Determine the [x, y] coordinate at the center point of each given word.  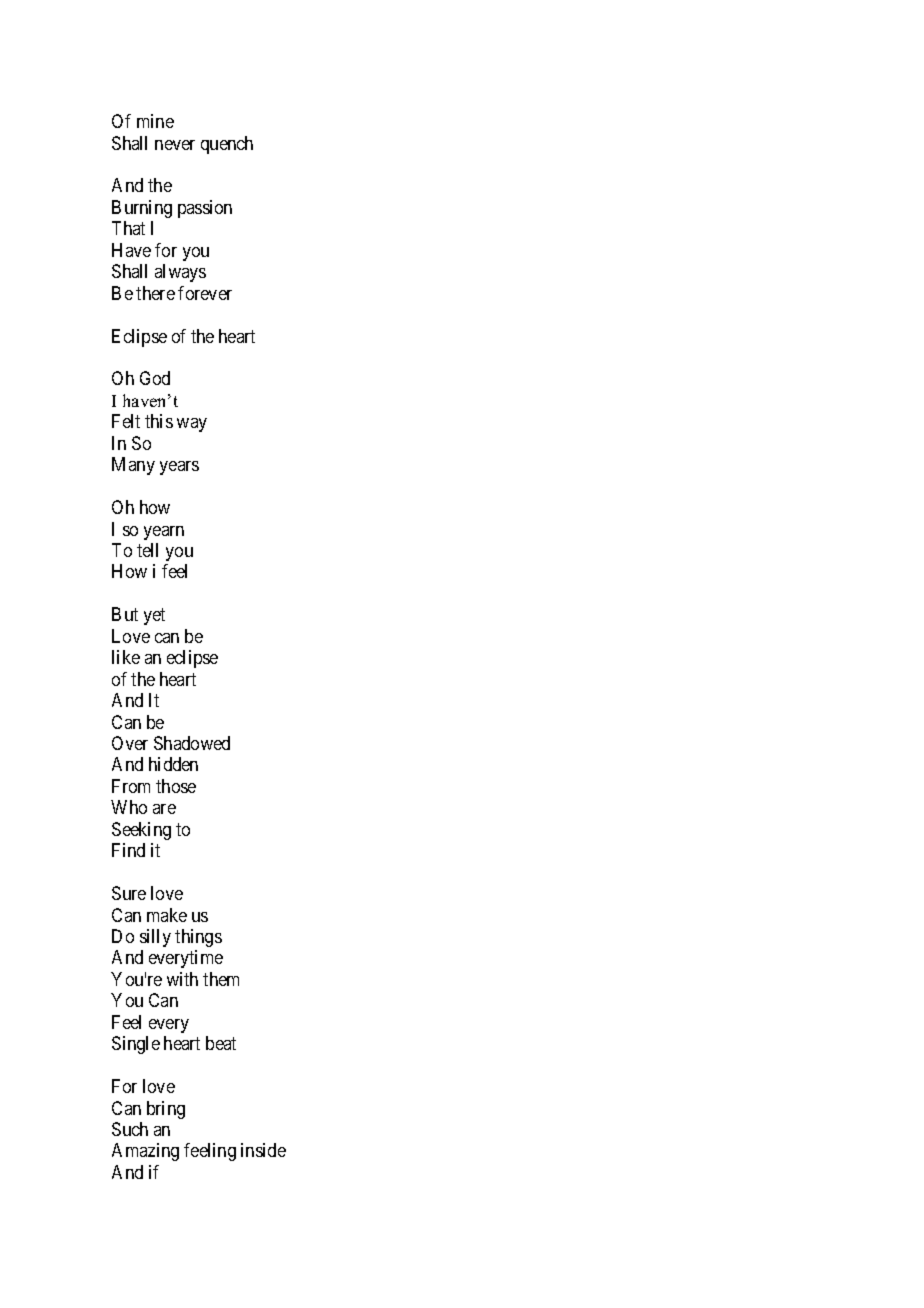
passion [205, 209]
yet [154, 617]
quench [227, 145]
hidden [173, 764]
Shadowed [192, 743]
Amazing [145, 1152]
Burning [142, 209]
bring [166, 1110]
